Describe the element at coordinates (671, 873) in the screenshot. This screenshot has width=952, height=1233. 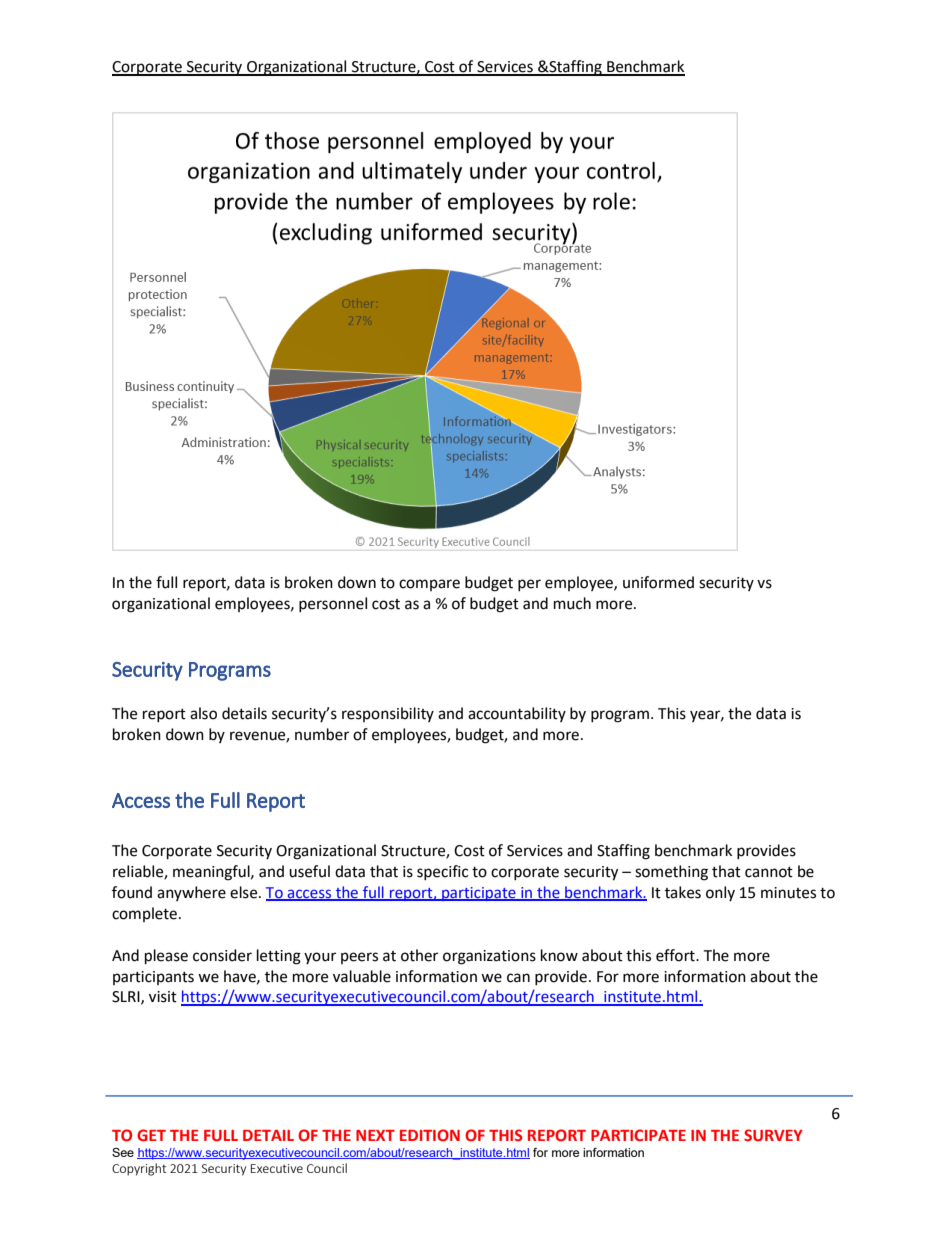
I see `something` at that location.
